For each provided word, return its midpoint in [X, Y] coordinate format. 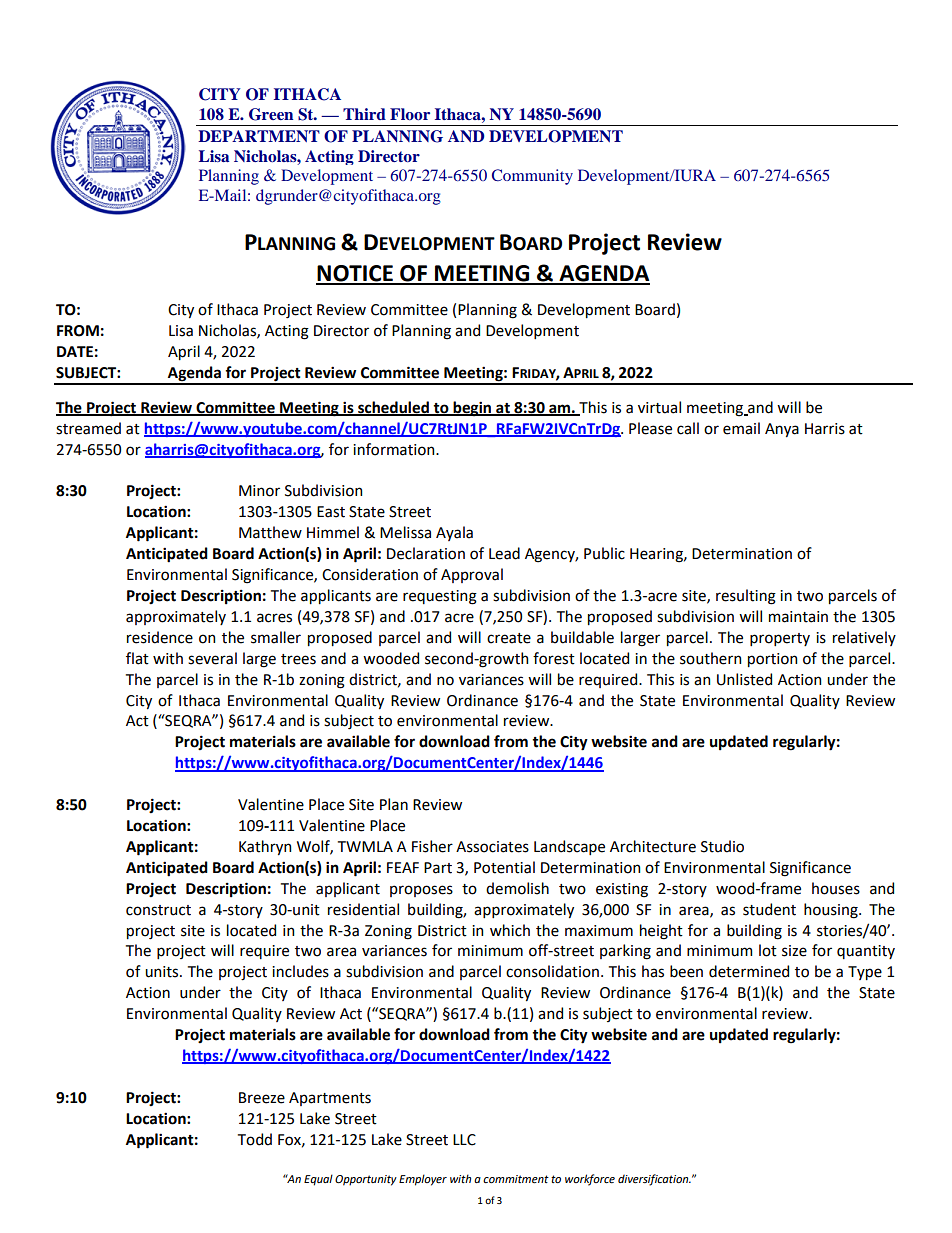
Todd [255, 1139]
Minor [259, 491]
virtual [659, 407]
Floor [410, 114]
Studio [722, 846]
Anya [782, 430]
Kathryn [265, 847]
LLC [464, 1140]
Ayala [454, 533]
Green [271, 114]
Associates [492, 847]
